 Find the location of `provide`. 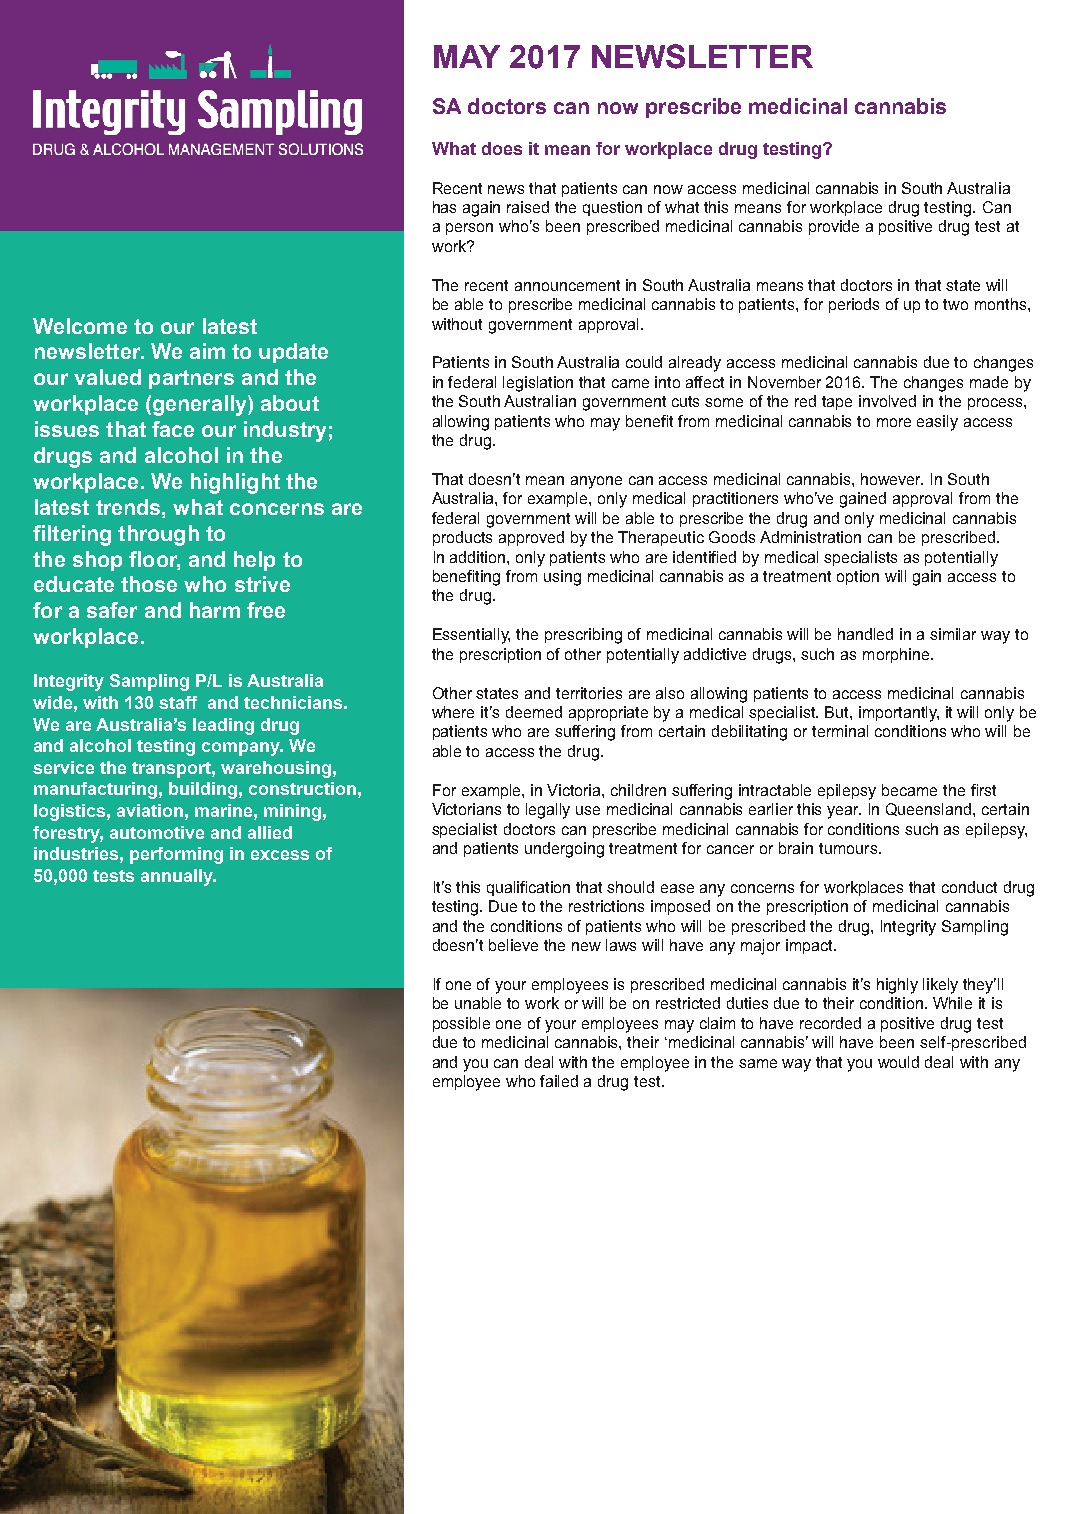

provide is located at coordinates (834, 227).
